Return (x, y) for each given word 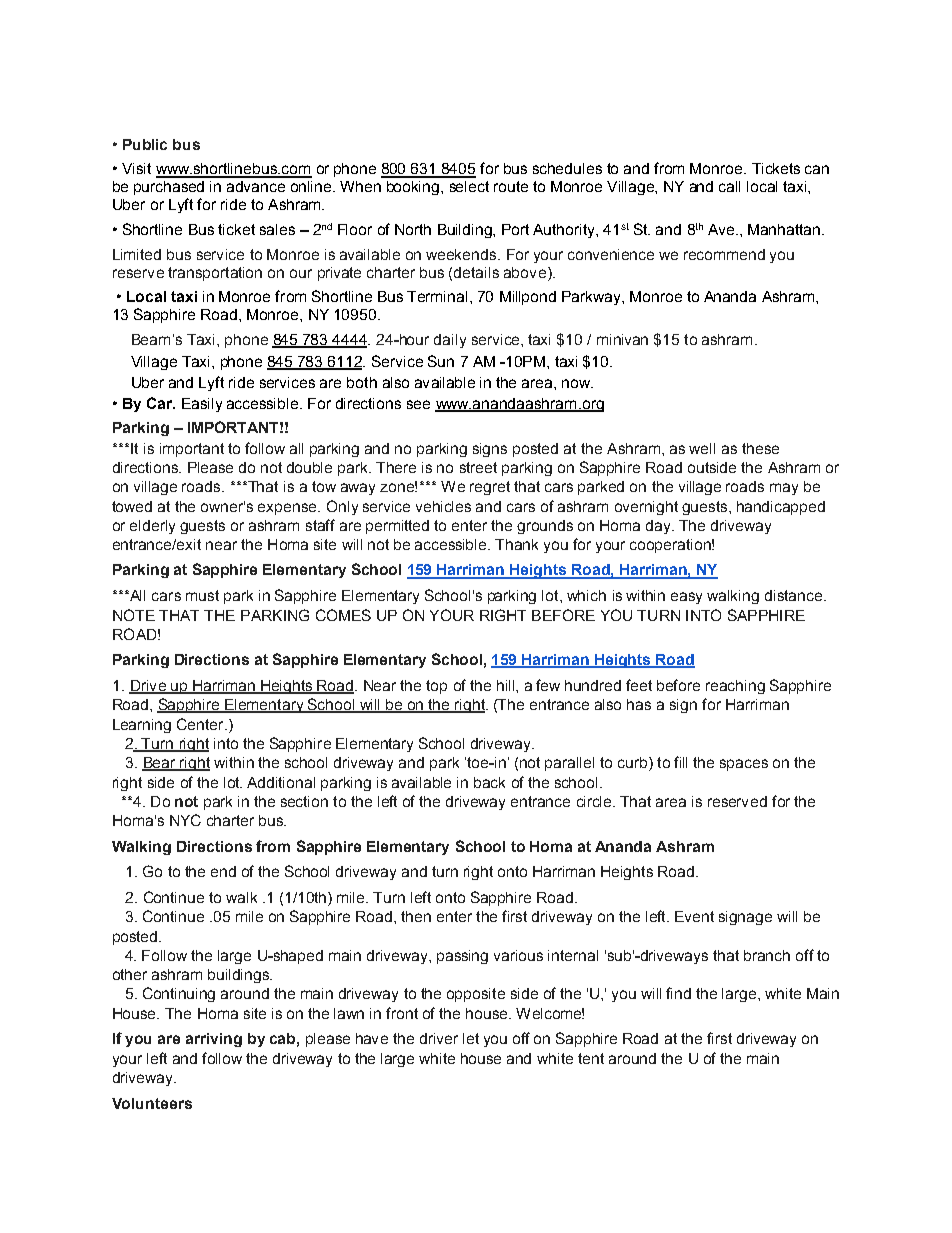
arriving (214, 1040)
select (469, 186)
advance (256, 186)
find (678, 993)
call (729, 186)
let (471, 1038)
